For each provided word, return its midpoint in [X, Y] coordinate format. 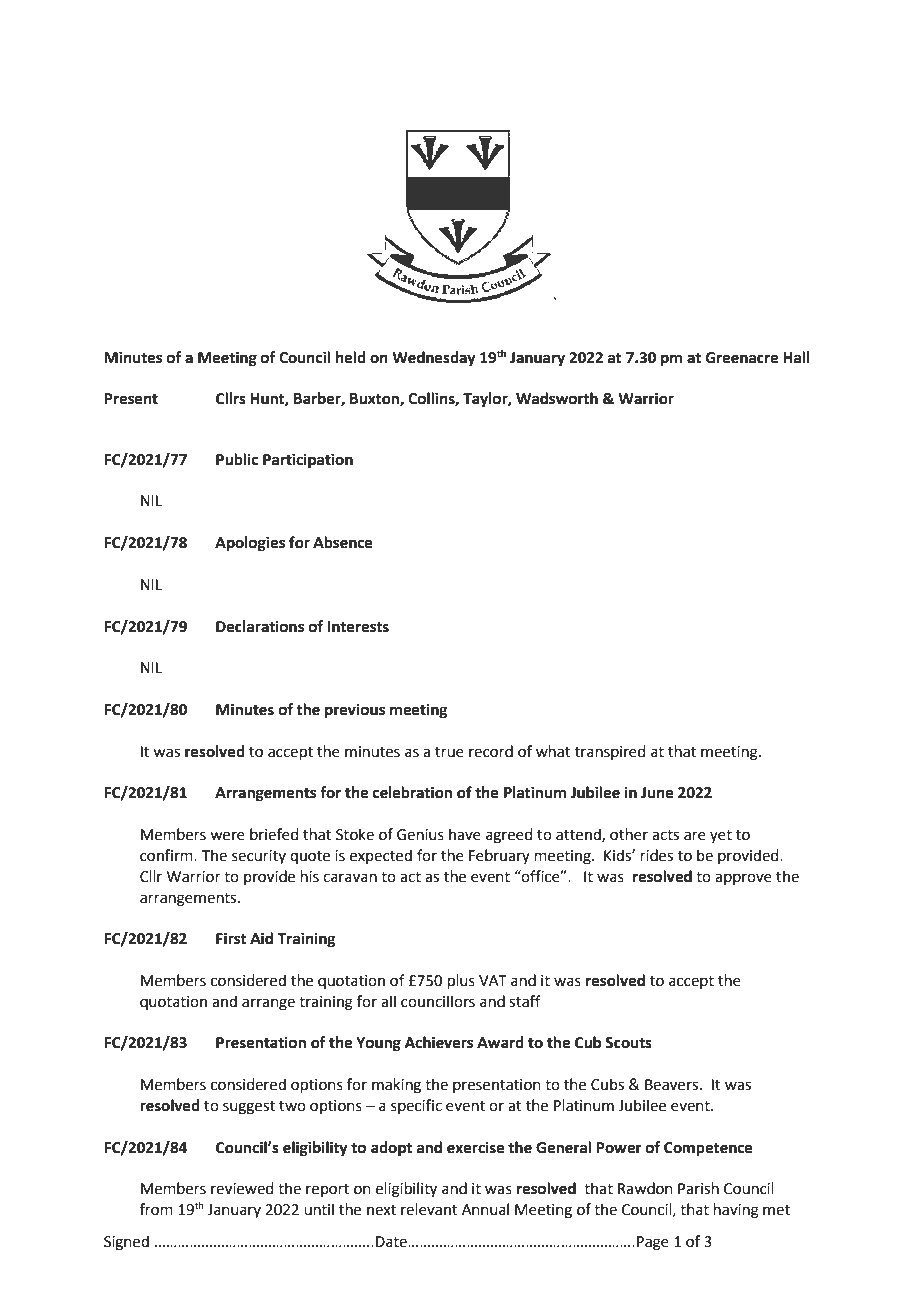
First [231, 938]
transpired [610, 752]
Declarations [260, 626]
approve [743, 879]
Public [237, 459]
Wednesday [434, 359]
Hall [796, 357]
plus [461, 981]
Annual [485, 1209]
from [156, 1209]
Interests [358, 627]
